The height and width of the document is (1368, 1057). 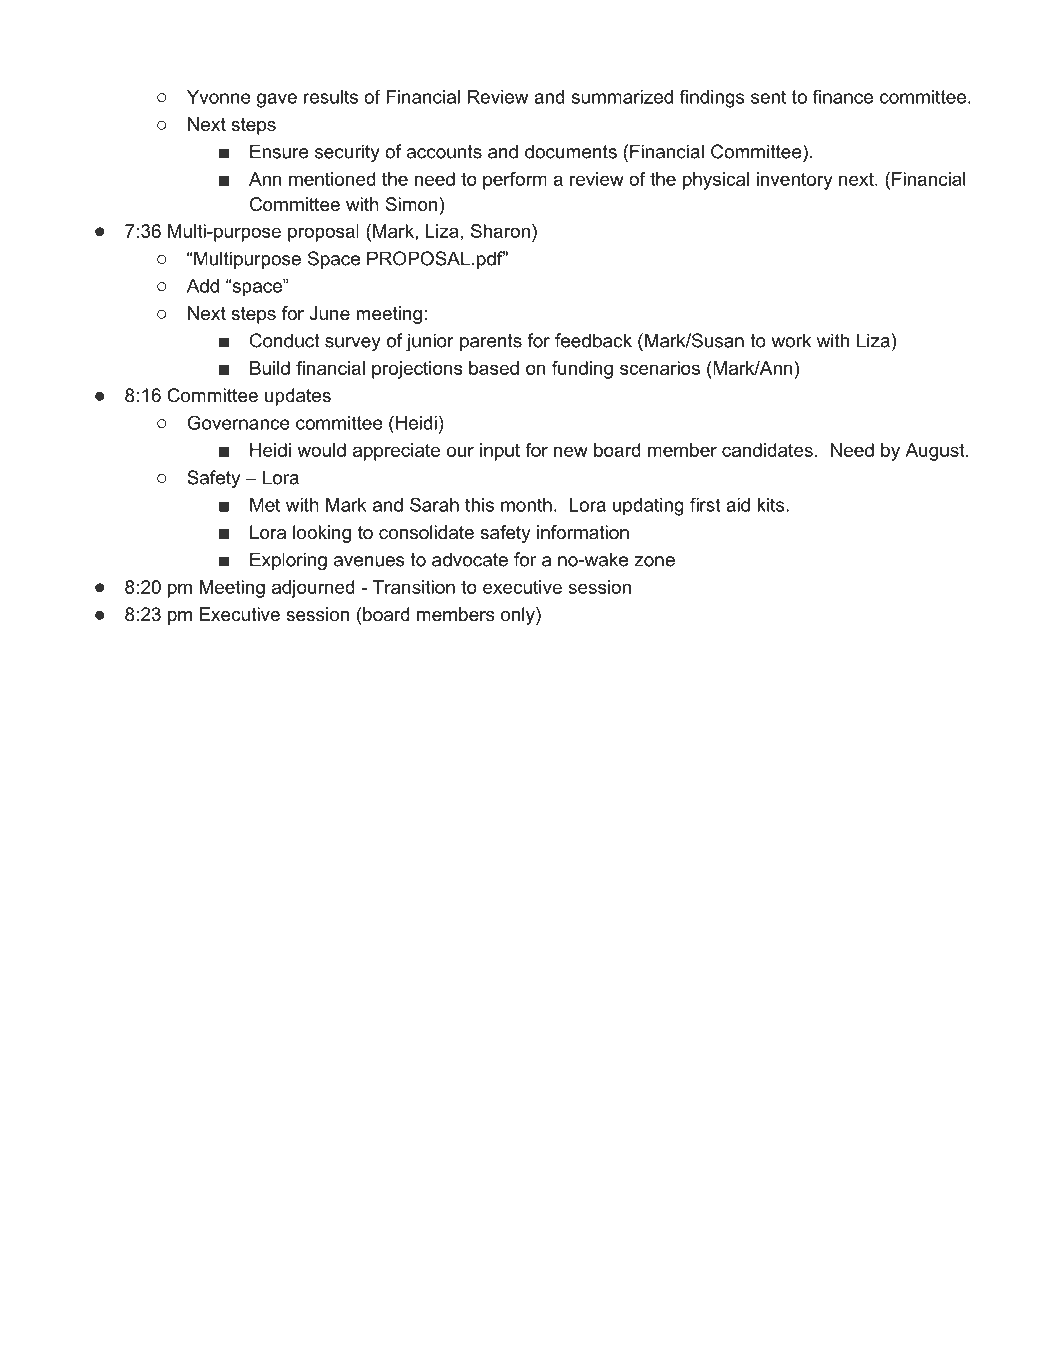 What do you see at coordinates (519, 616) in the document?
I see `only` at bounding box center [519, 616].
